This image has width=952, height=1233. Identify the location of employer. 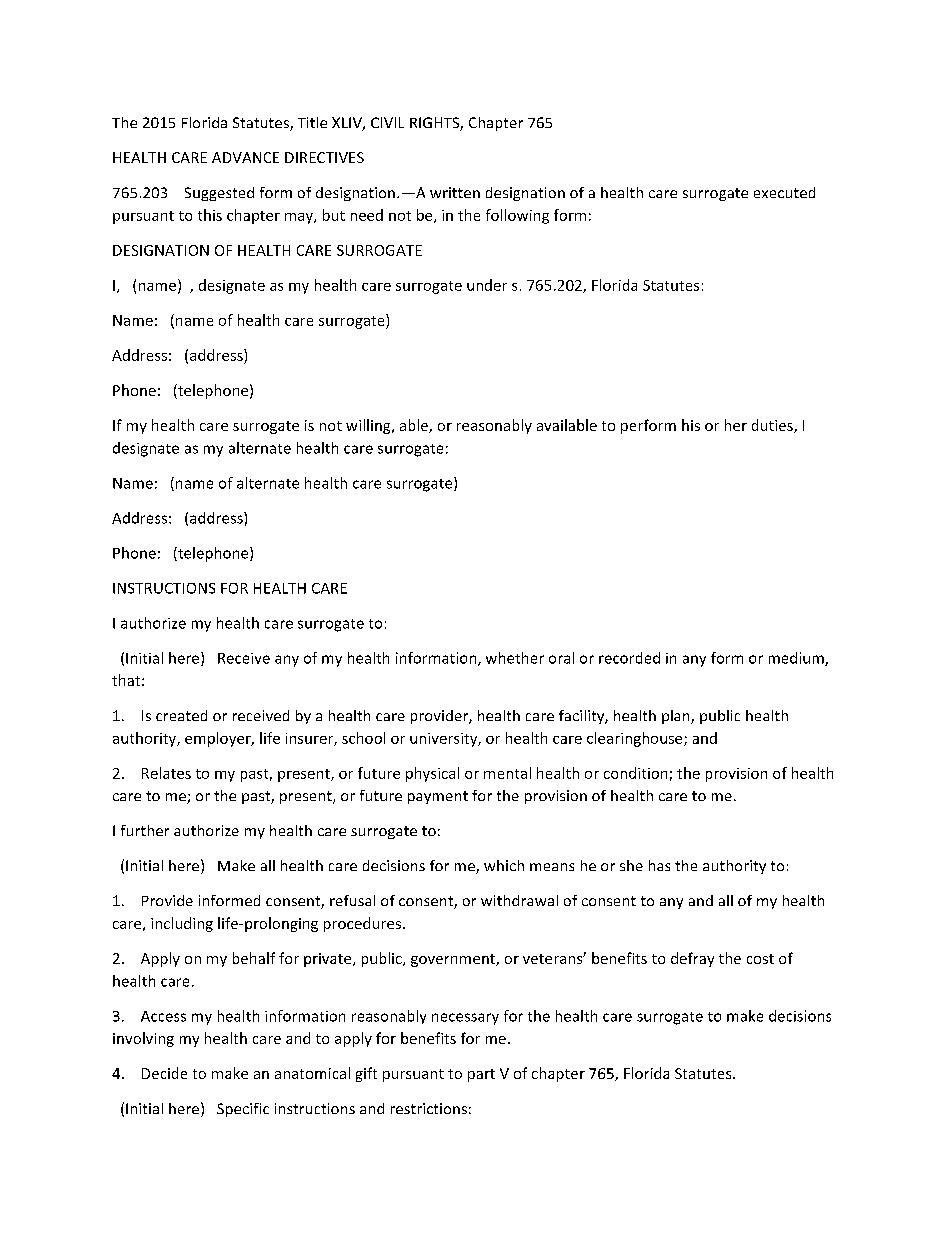
(219, 739).
